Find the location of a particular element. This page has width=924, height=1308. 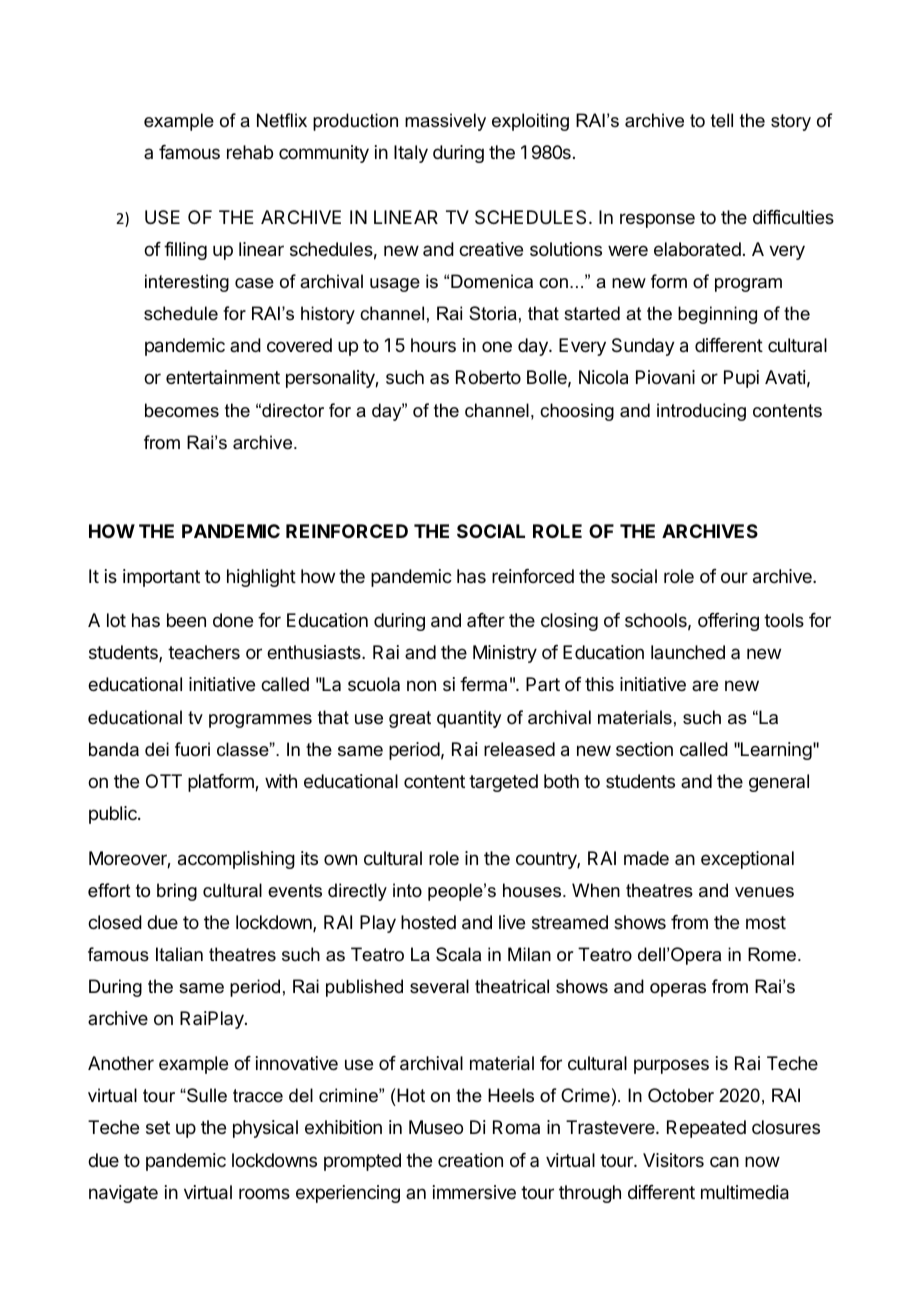

creation is located at coordinates (470, 1160).
